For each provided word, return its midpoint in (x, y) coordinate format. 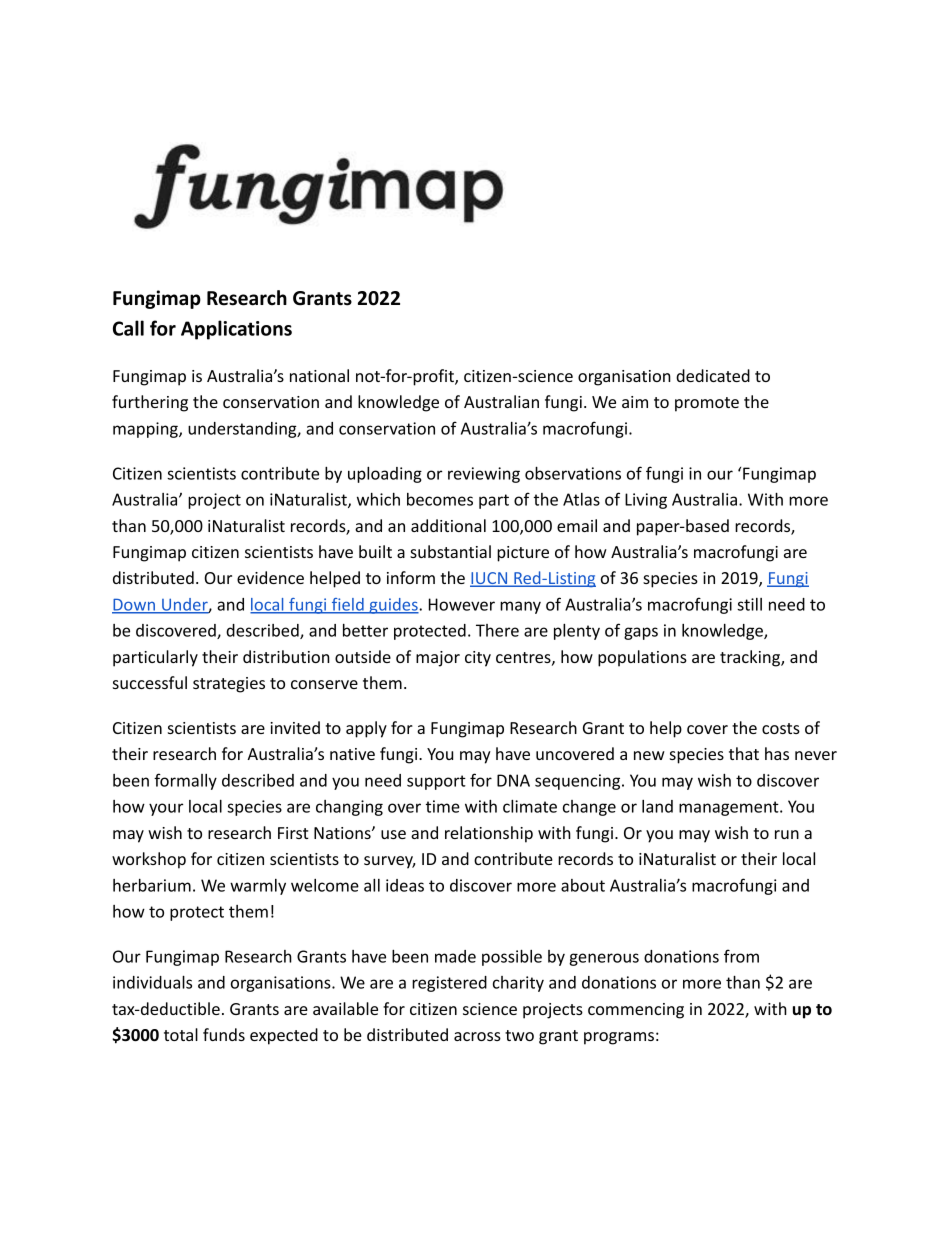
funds (224, 1034)
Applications (236, 330)
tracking (751, 658)
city (478, 659)
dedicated (713, 375)
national (319, 375)
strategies (229, 685)
